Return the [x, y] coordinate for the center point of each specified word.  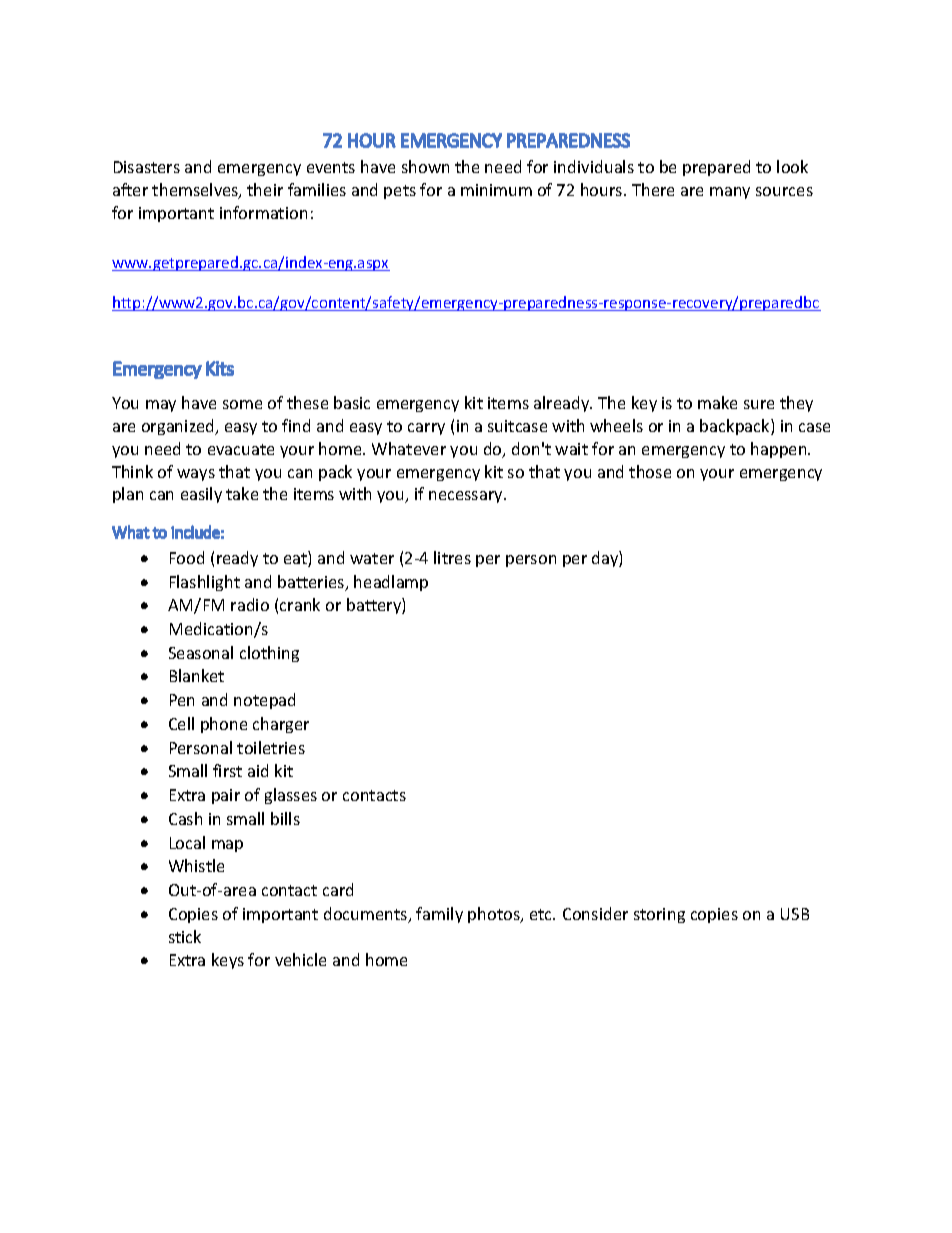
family [439, 915]
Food [187, 557]
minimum [496, 190]
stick [185, 936]
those [650, 471]
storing [659, 915]
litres [452, 557]
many [730, 193]
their [265, 189]
